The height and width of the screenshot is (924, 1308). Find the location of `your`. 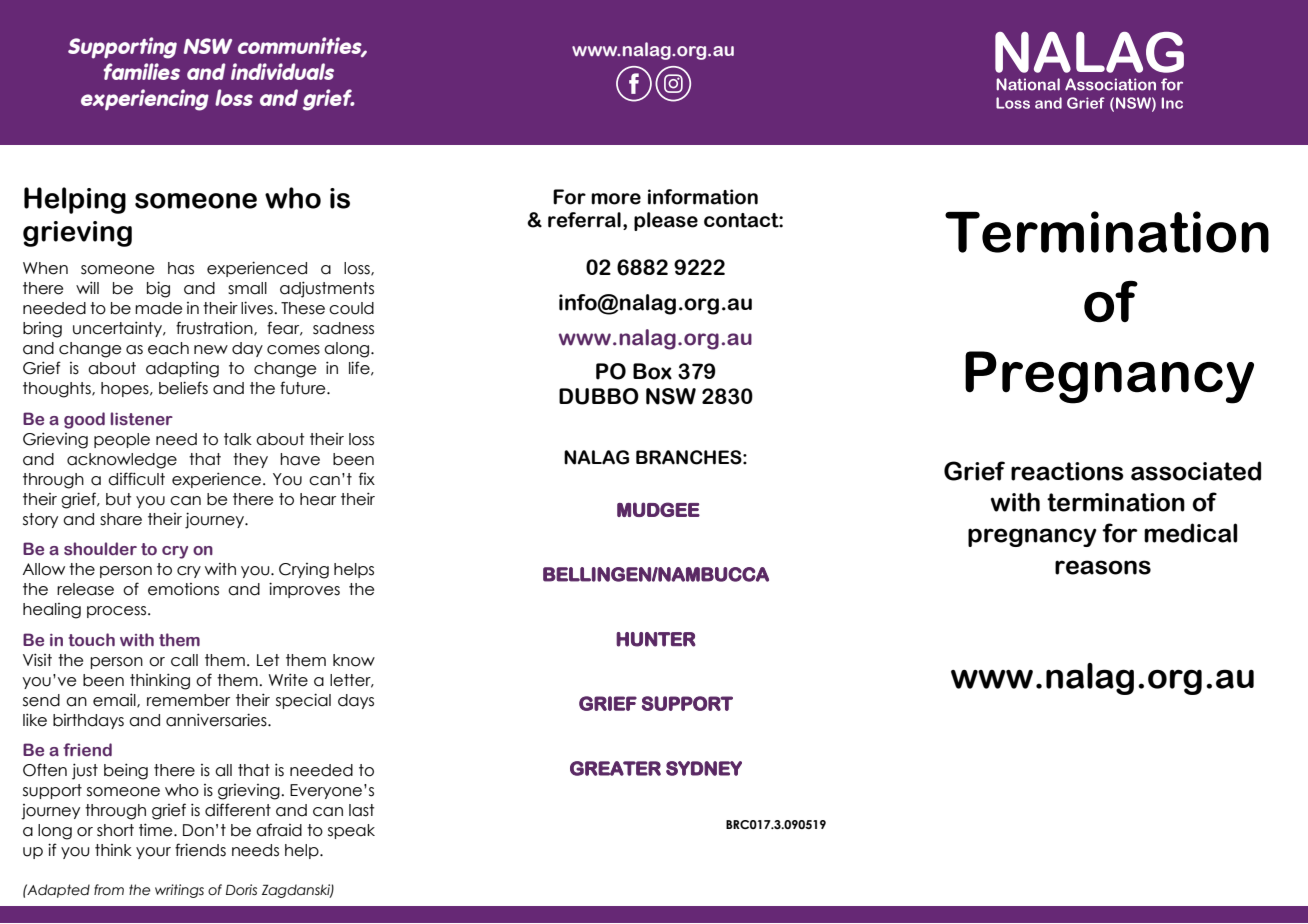

your is located at coordinates (153, 853).
